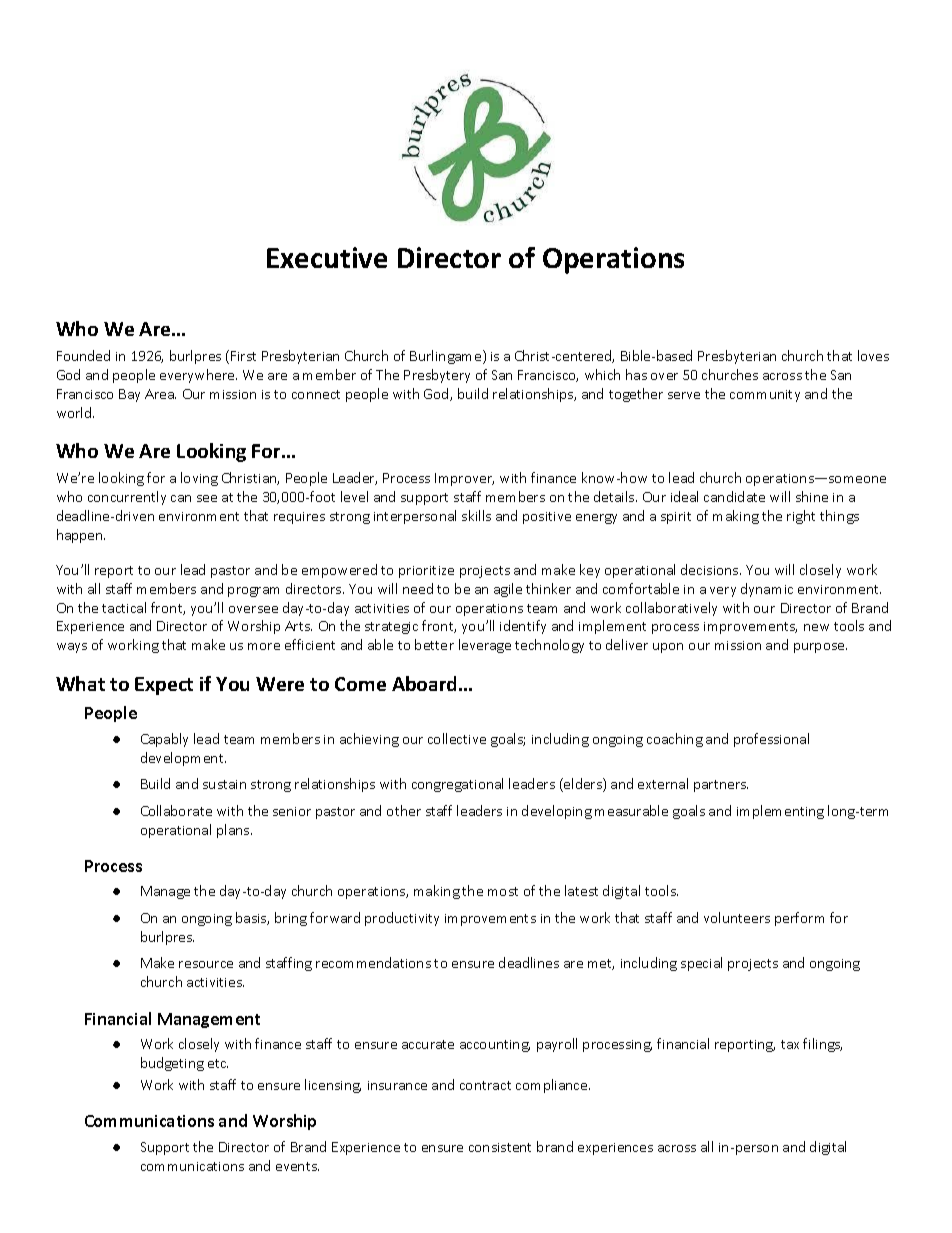  I want to click on First, so click(243, 356).
